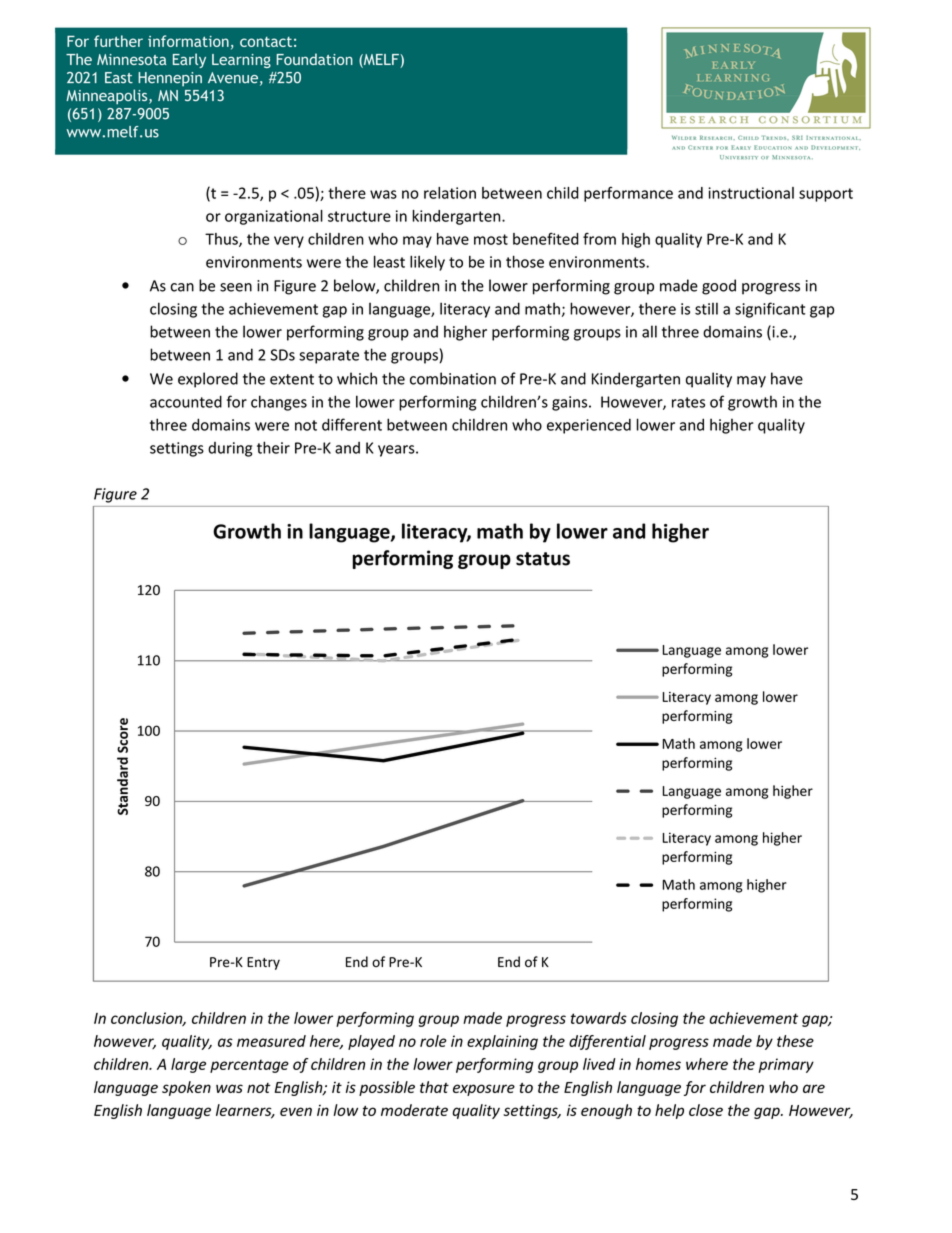 The width and height of the screenshot is (952, 1233). What do you see at coordinates (688, 402) in the screenshot?
I see `rates` at bounding box center [688, 402].
